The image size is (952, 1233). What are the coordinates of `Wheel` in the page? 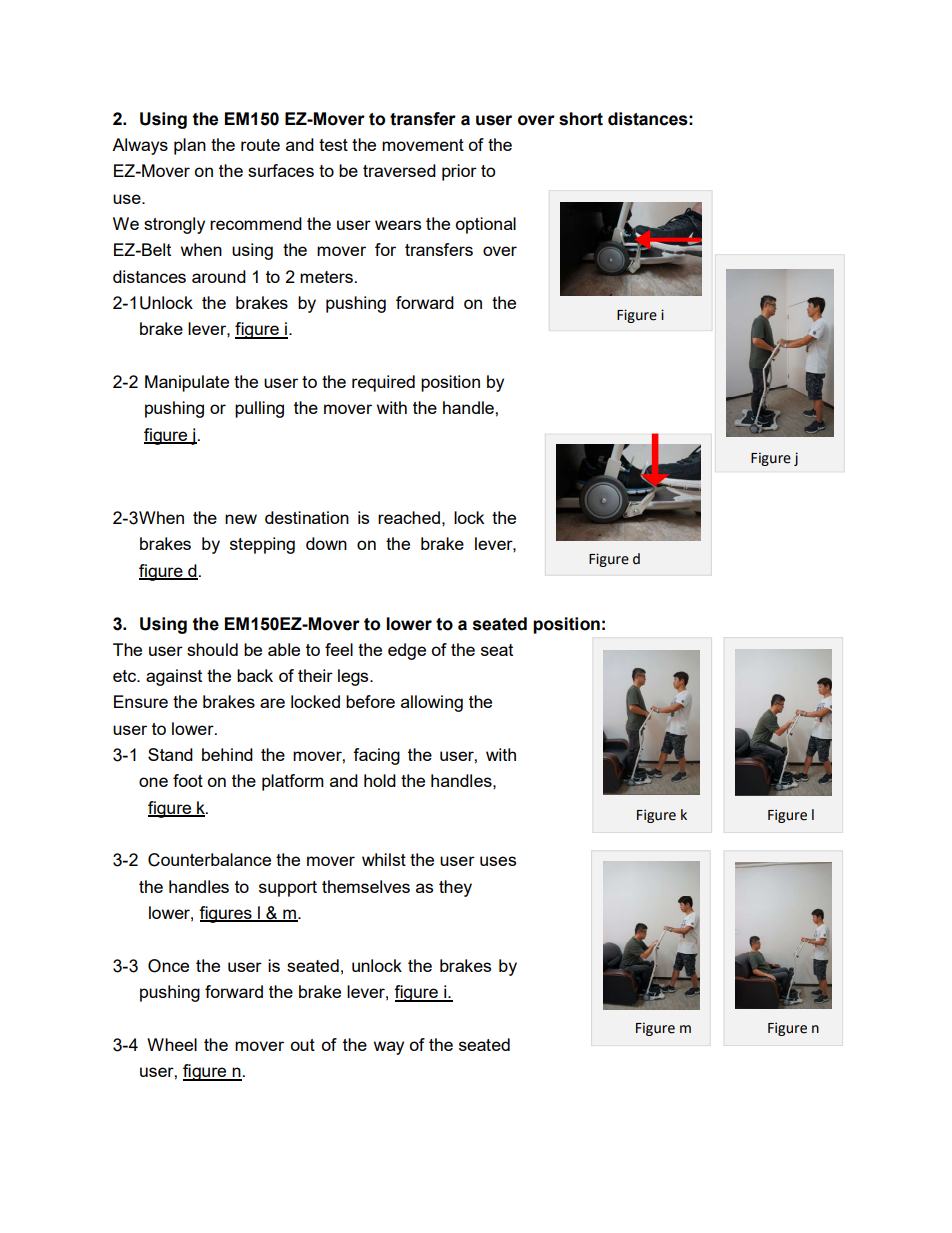 It's located at (172, 1044).
